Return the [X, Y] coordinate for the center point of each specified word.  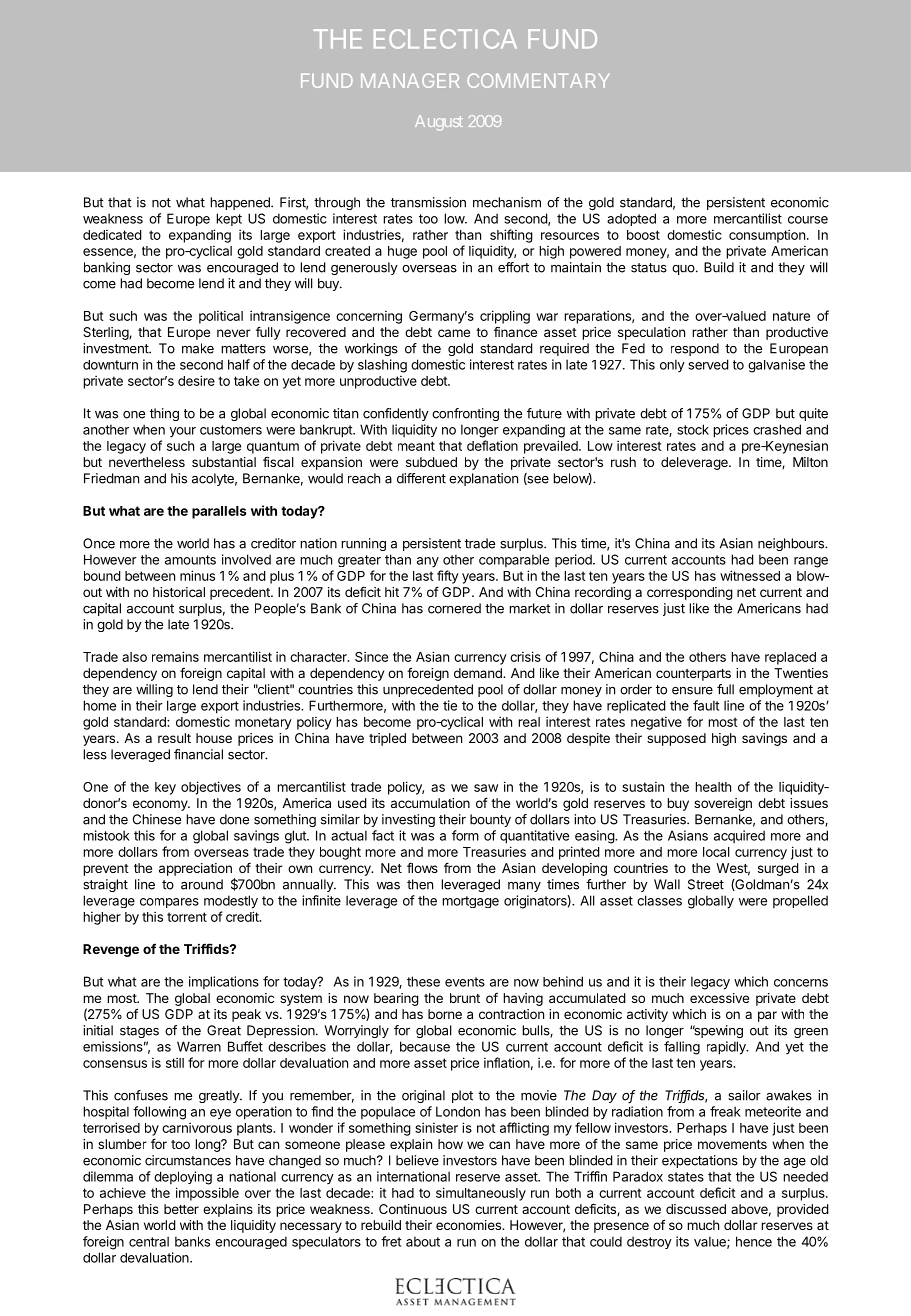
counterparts [693, 675]
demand [479, 673]
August [439, 123]
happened [241, 203]
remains [175, 656]
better [181, 1209]
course [808, 220]
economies [469, 1225]
